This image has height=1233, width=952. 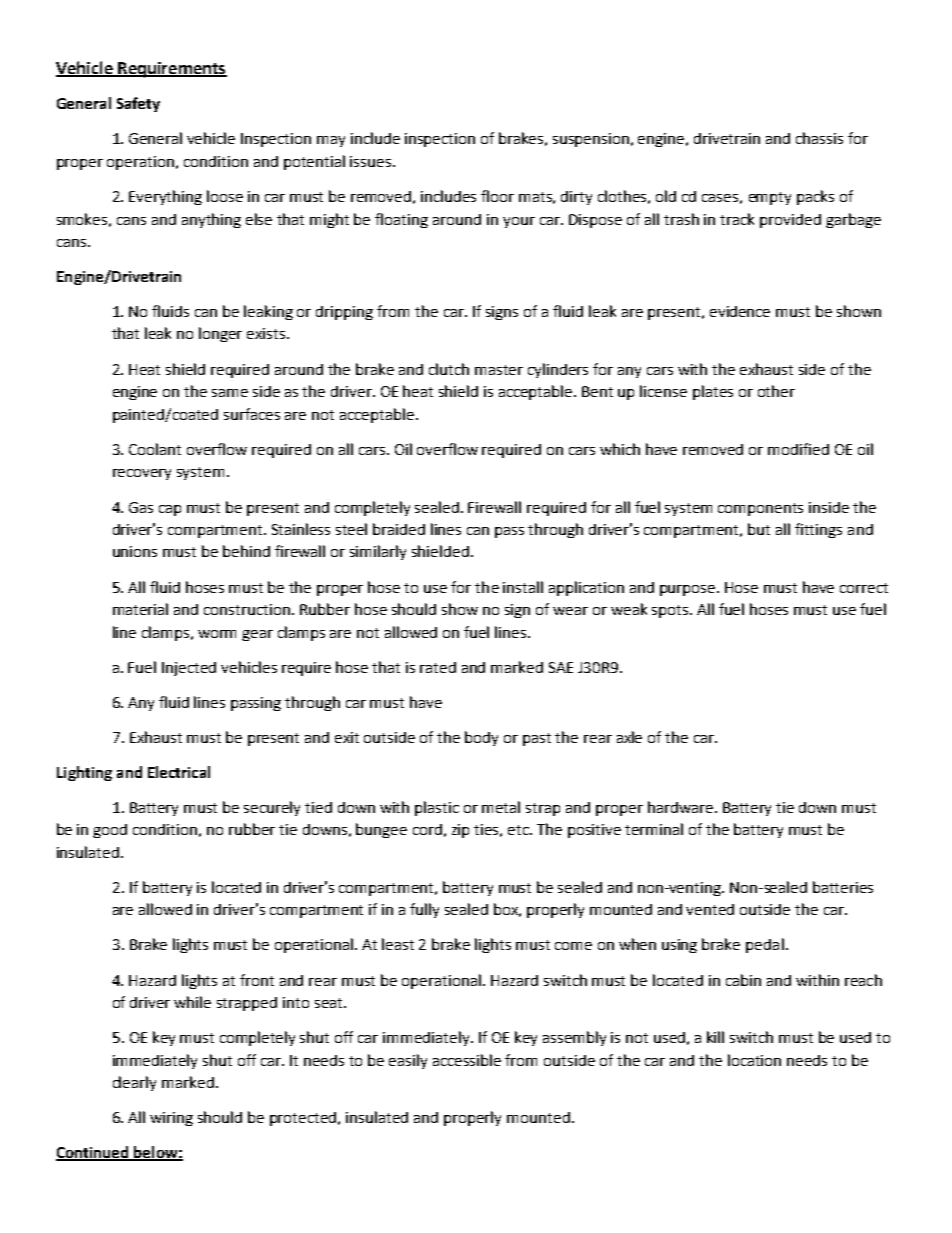 What do you see at coordinates (138, 104) in the image?
I see `Safety` at bounding box center [138, 104].
